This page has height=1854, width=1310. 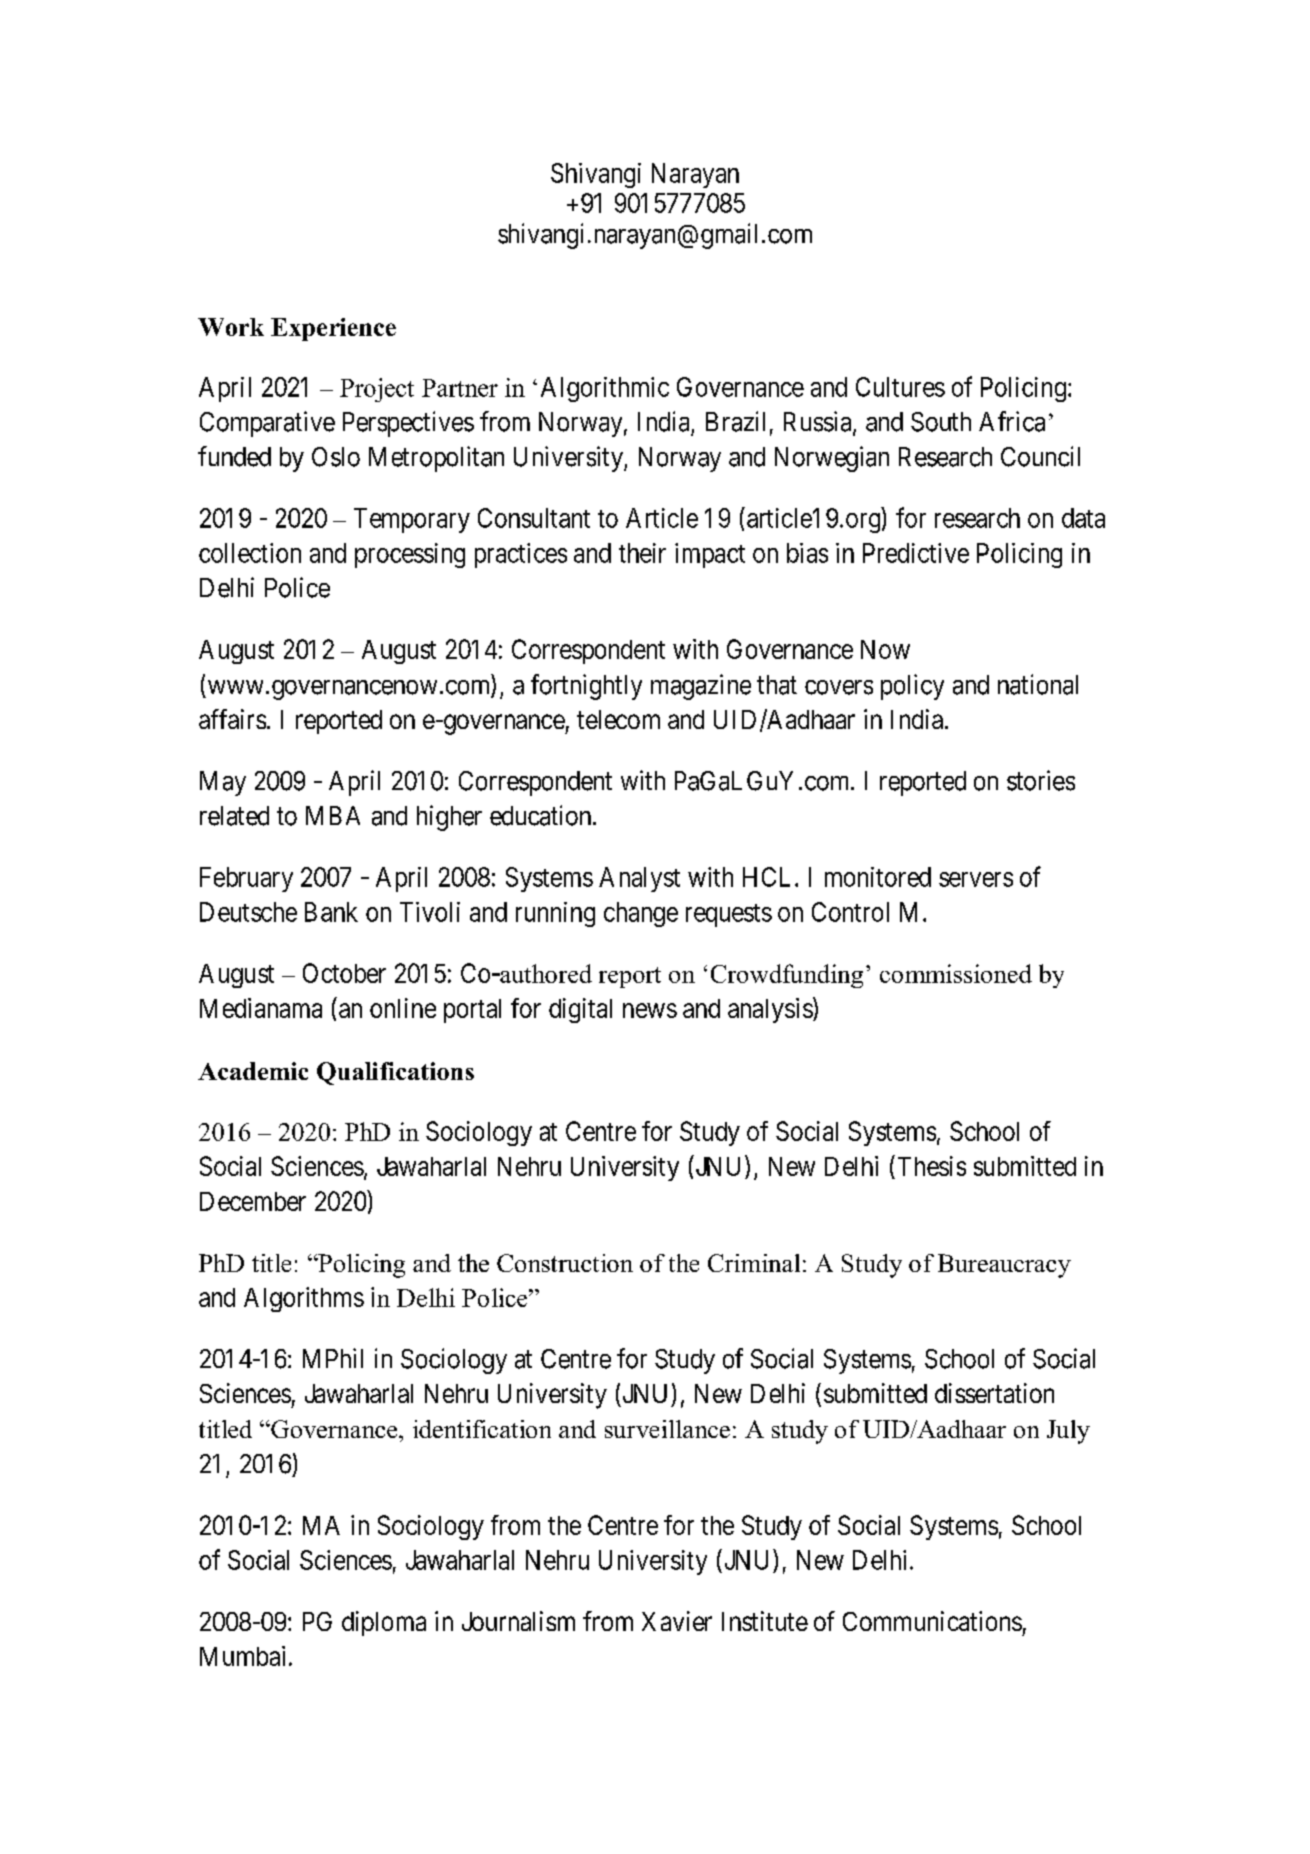 What do you see at coordinates (253, 1201) in the page?
I see `December` at bounding box center [253, 1201].
